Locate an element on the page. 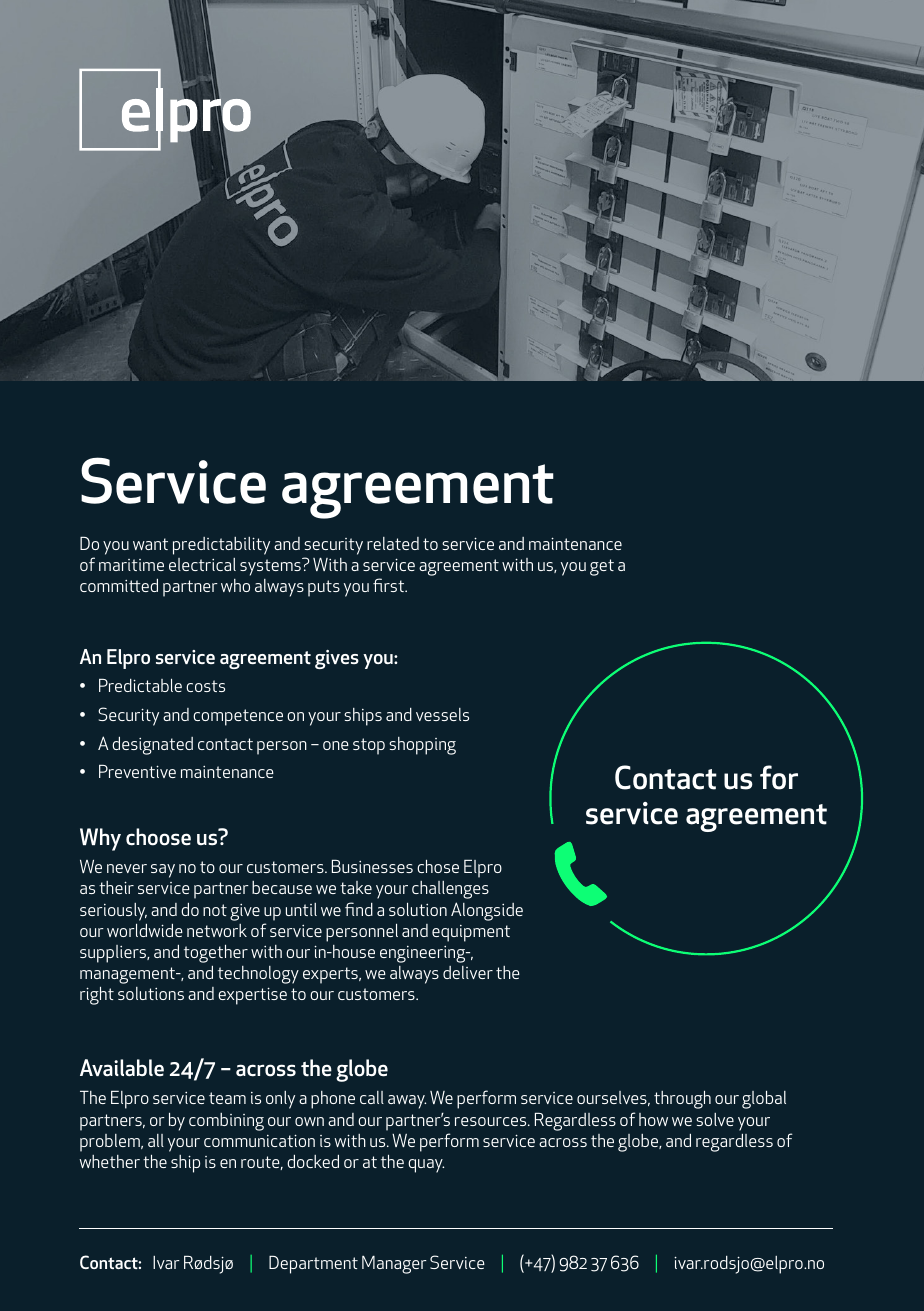 The width and height of the page is (924, 1311). electrical is located at coordinates (202, 564).
